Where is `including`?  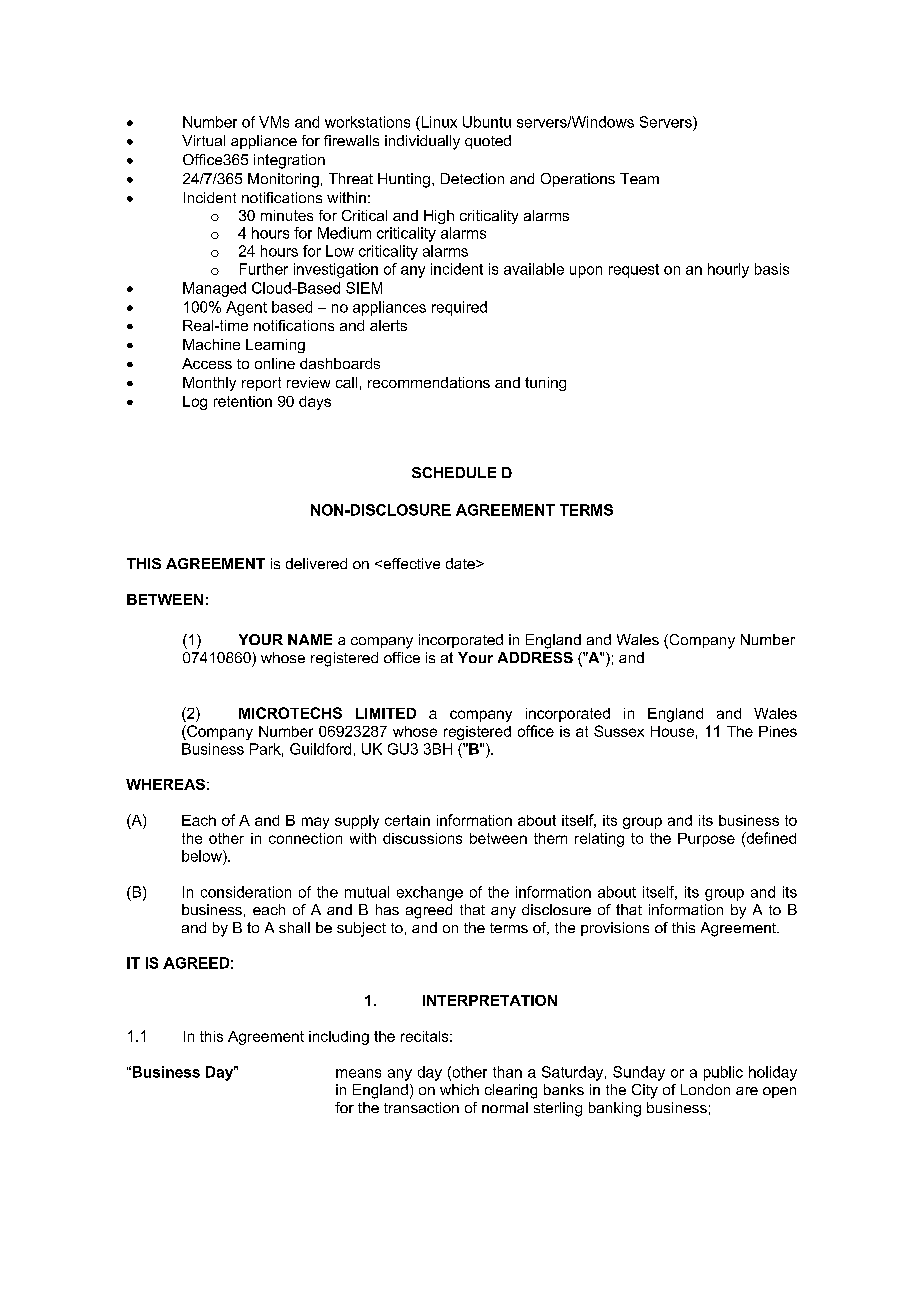
including is located at coordinates (339, 1038).
